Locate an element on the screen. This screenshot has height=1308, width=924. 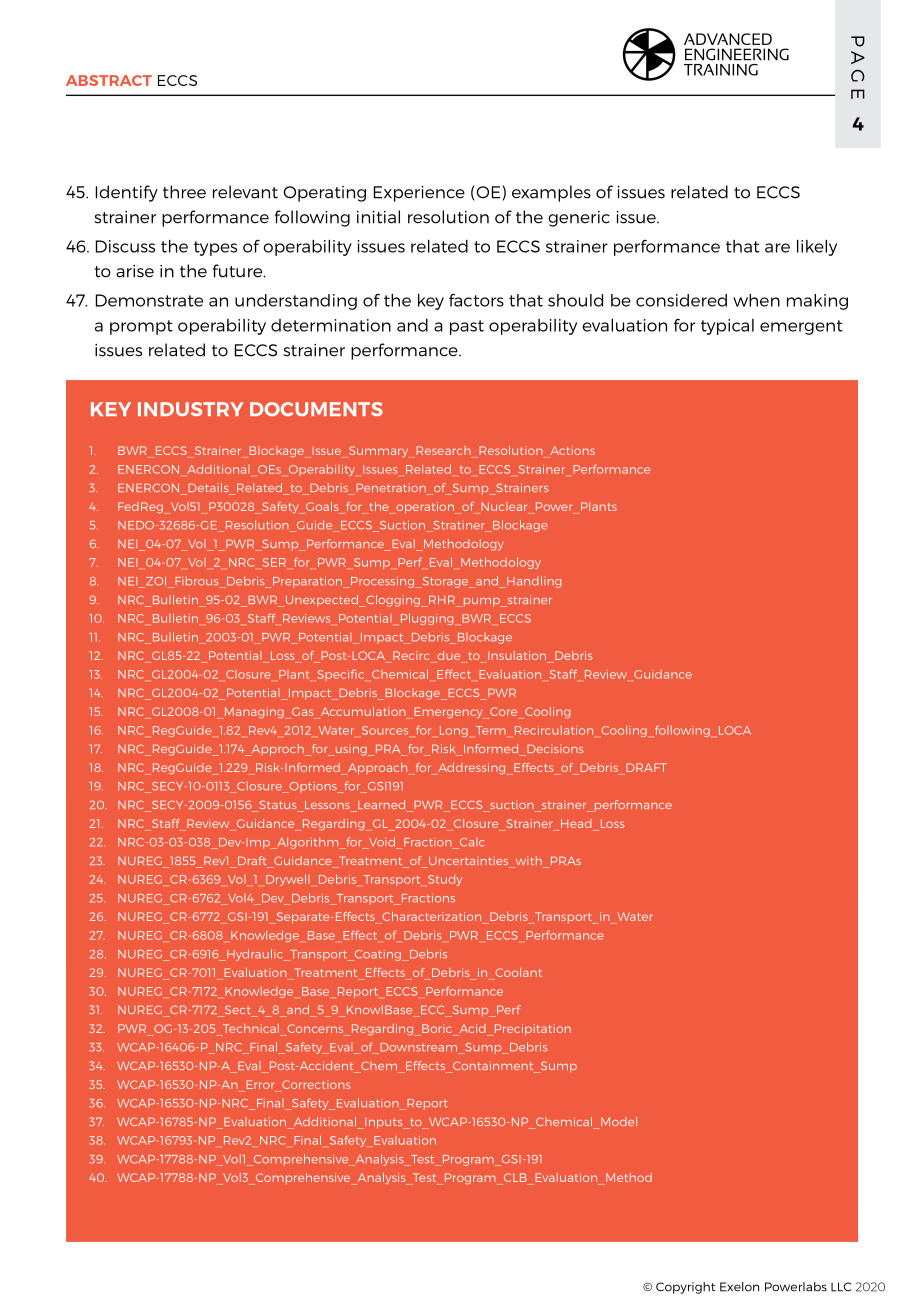
Copyright is located at coordinates (685, 1288).
